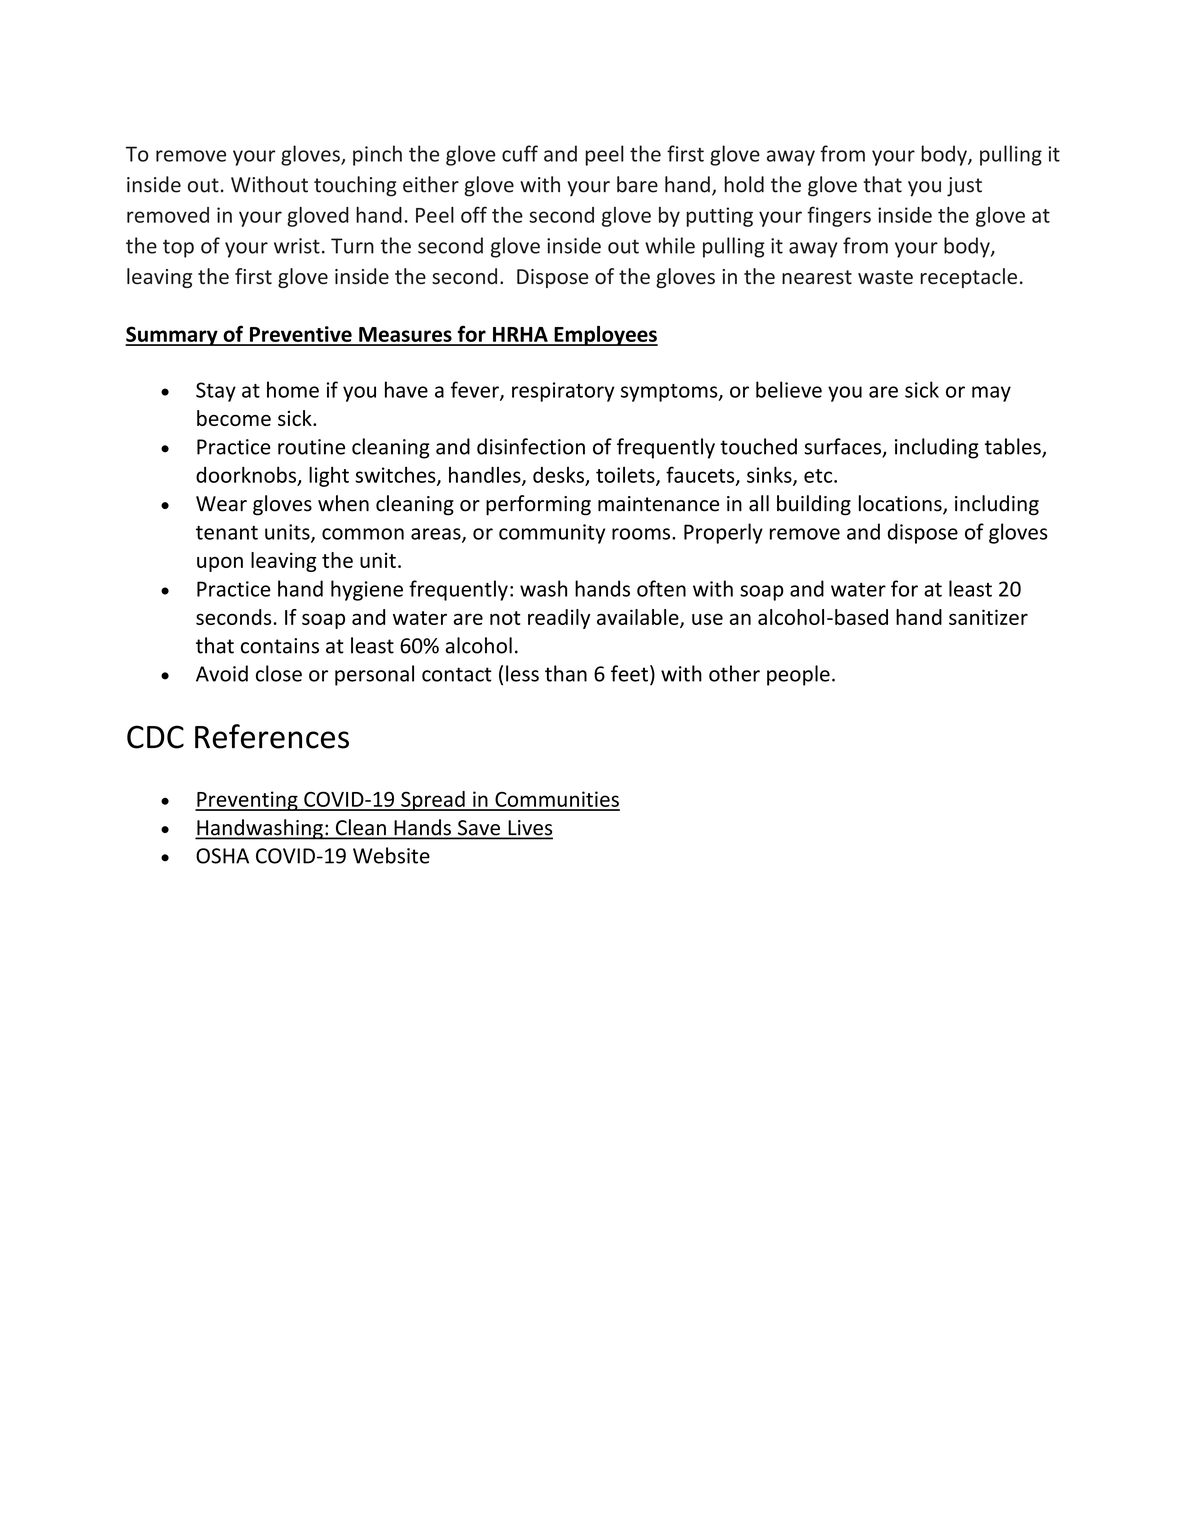 The height and width of the screenshot is (1535, 1187). What do you see at coordinates (479, 829) in the screenshot?
I see `Save` at bounding box center [479, 829].
